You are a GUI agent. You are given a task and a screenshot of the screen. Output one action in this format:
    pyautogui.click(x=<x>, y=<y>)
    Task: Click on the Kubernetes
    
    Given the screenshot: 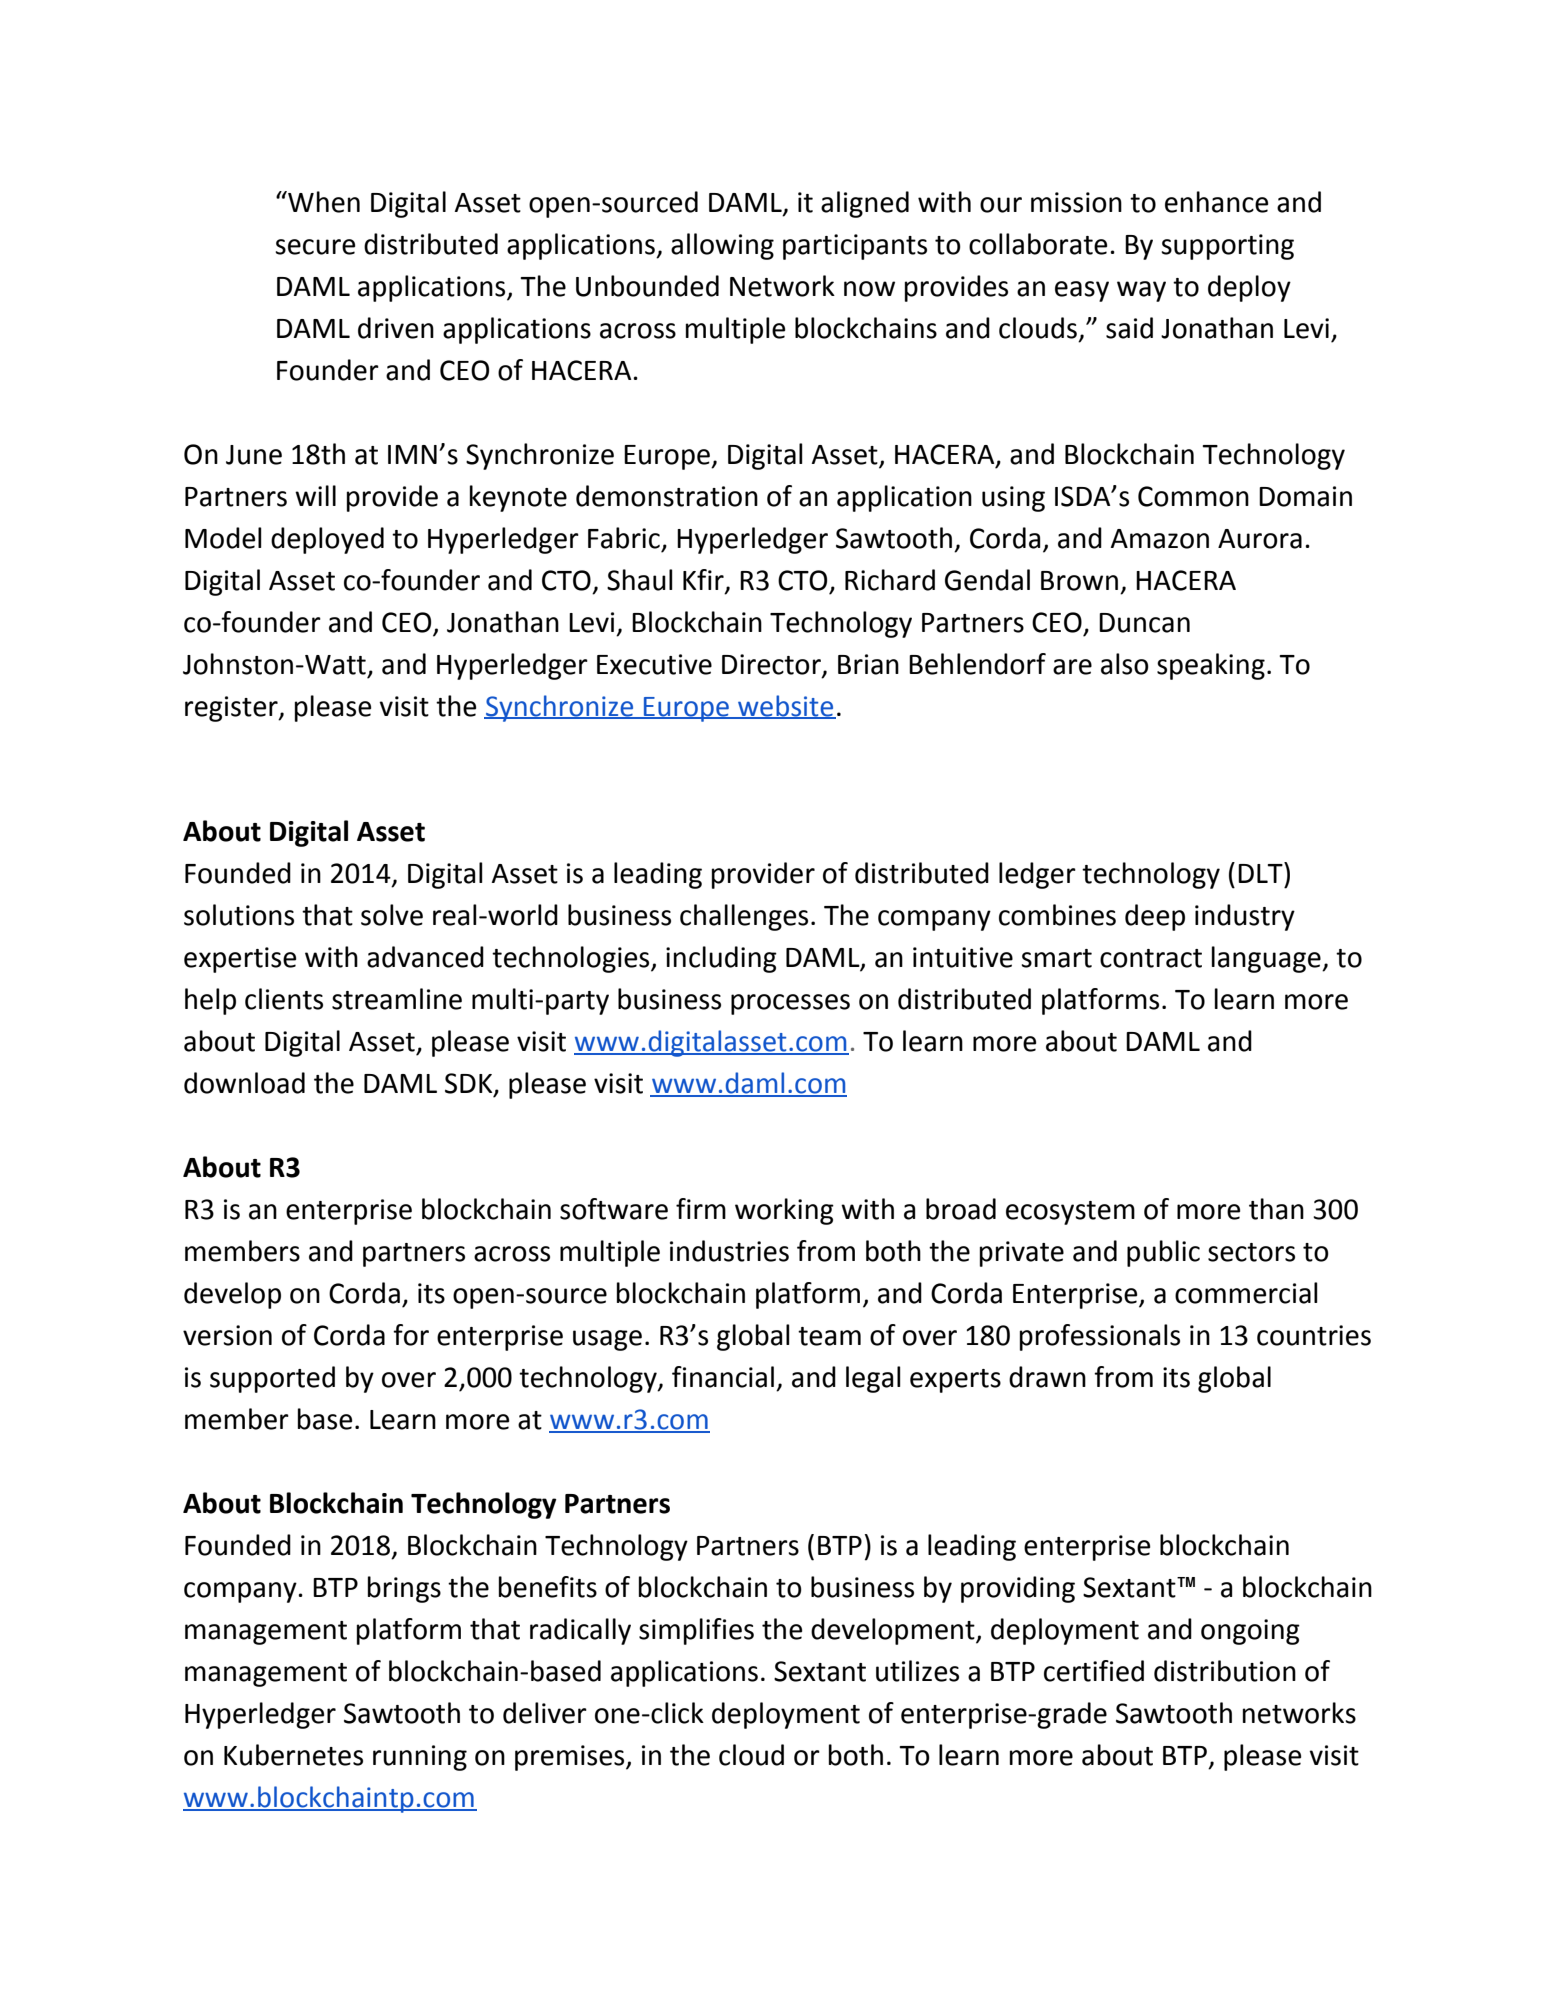 What is the action you would take?
    pyautogui.click(x=293, y=1755)
